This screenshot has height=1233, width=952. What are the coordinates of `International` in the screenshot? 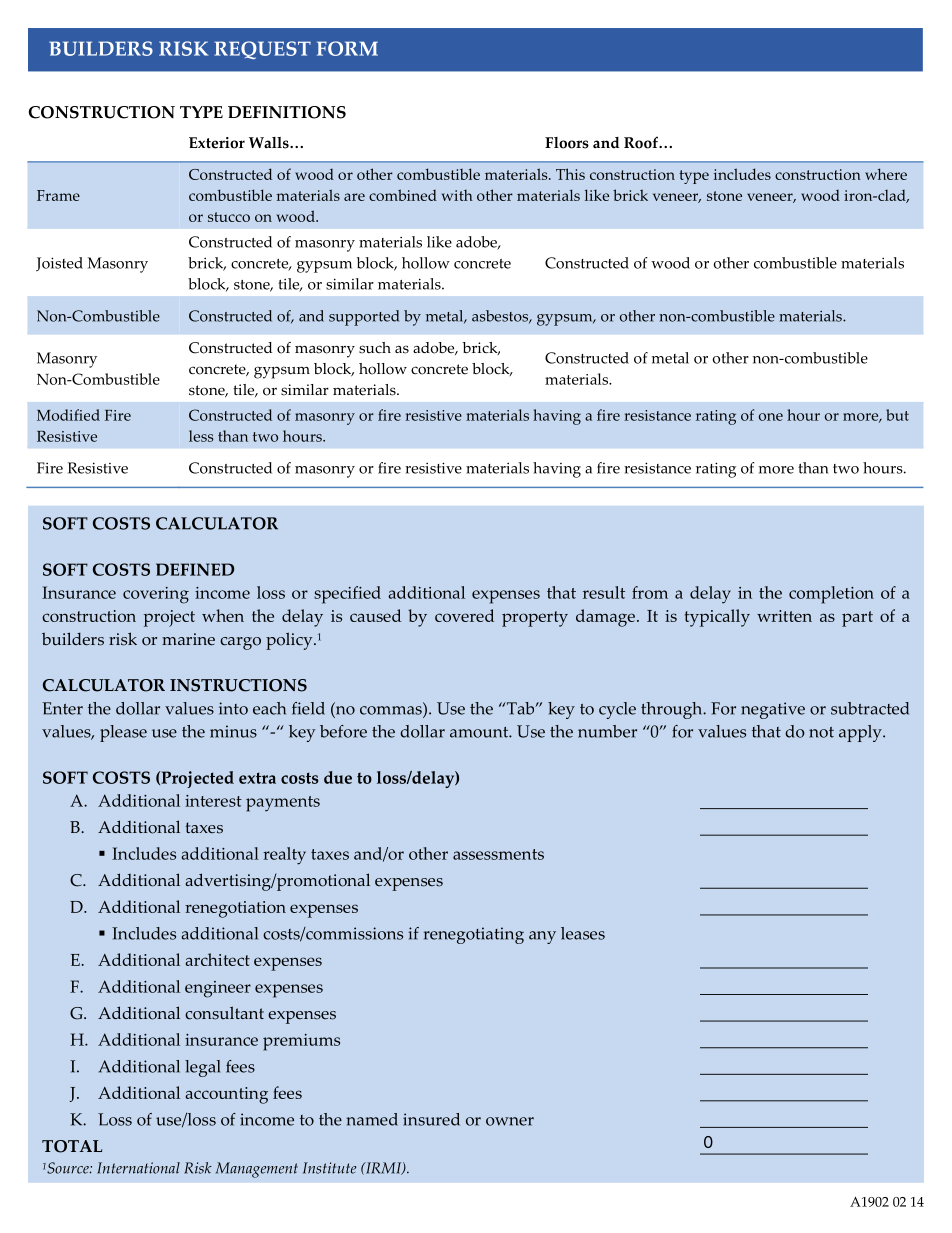 It's located at (138, 1168).
